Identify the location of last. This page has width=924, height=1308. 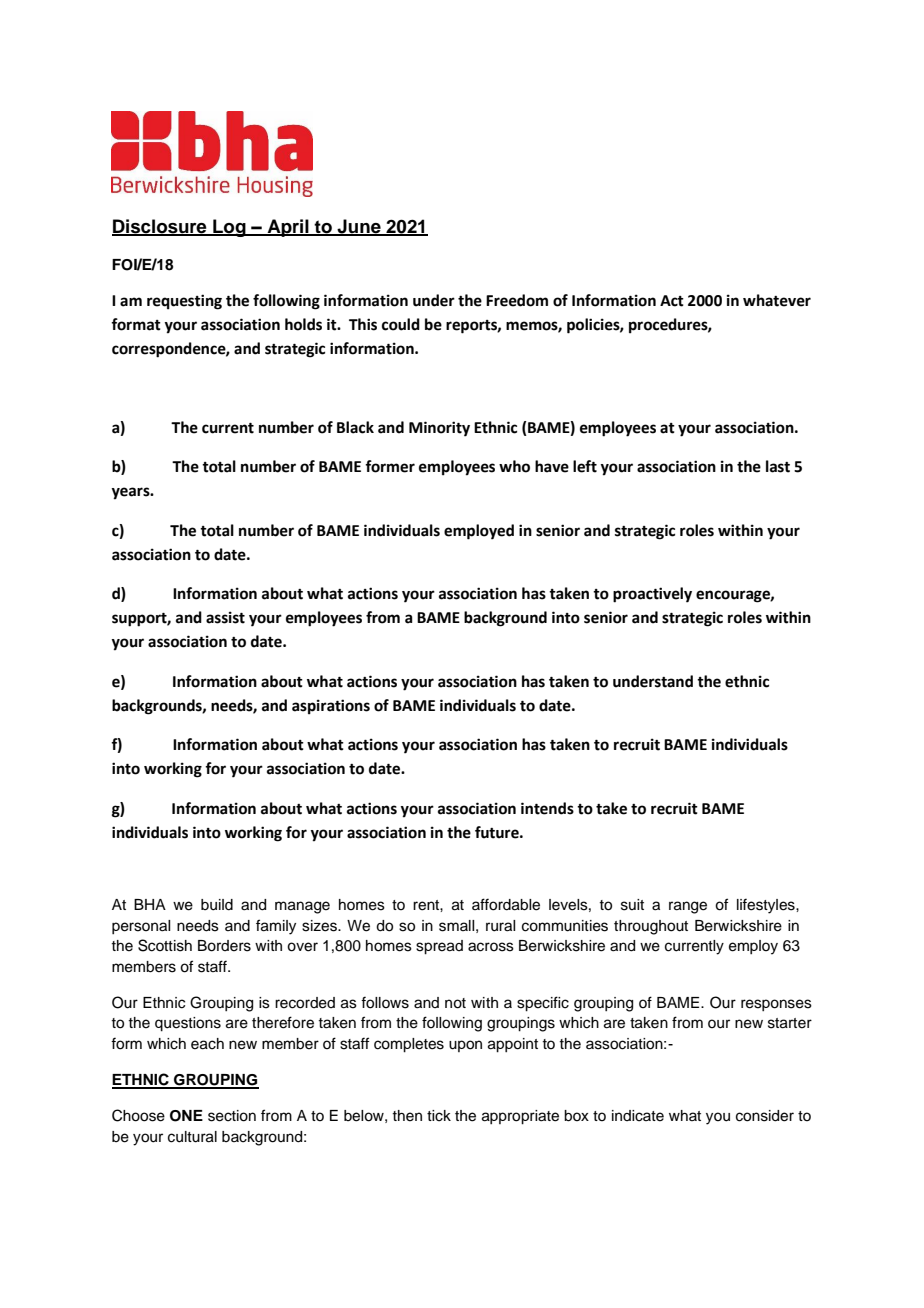
(778, 466).
